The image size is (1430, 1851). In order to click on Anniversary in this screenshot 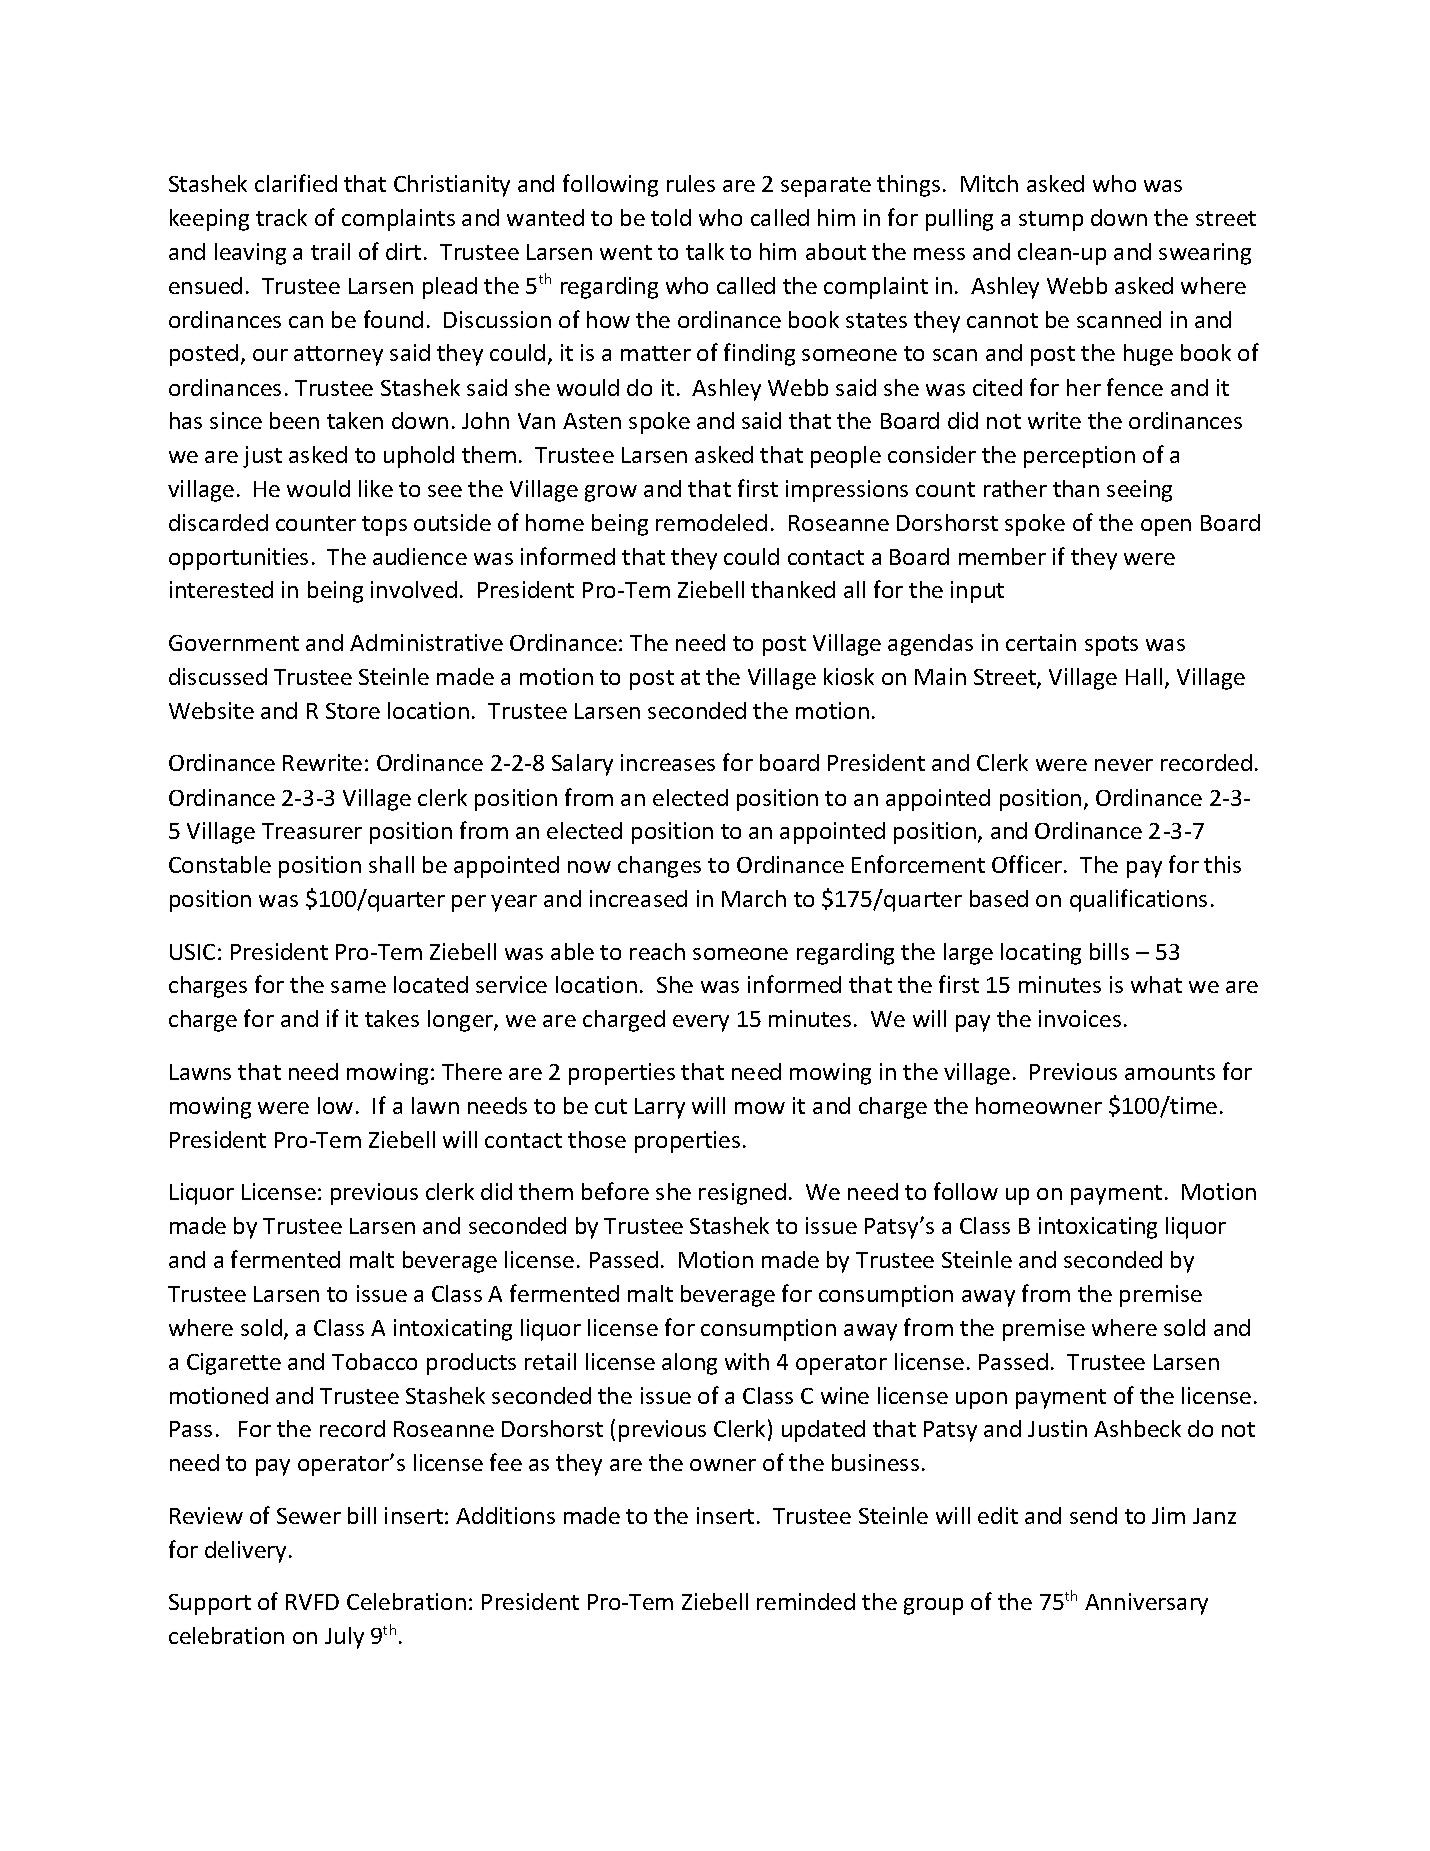, I will do `click(1146, 1604)`.
